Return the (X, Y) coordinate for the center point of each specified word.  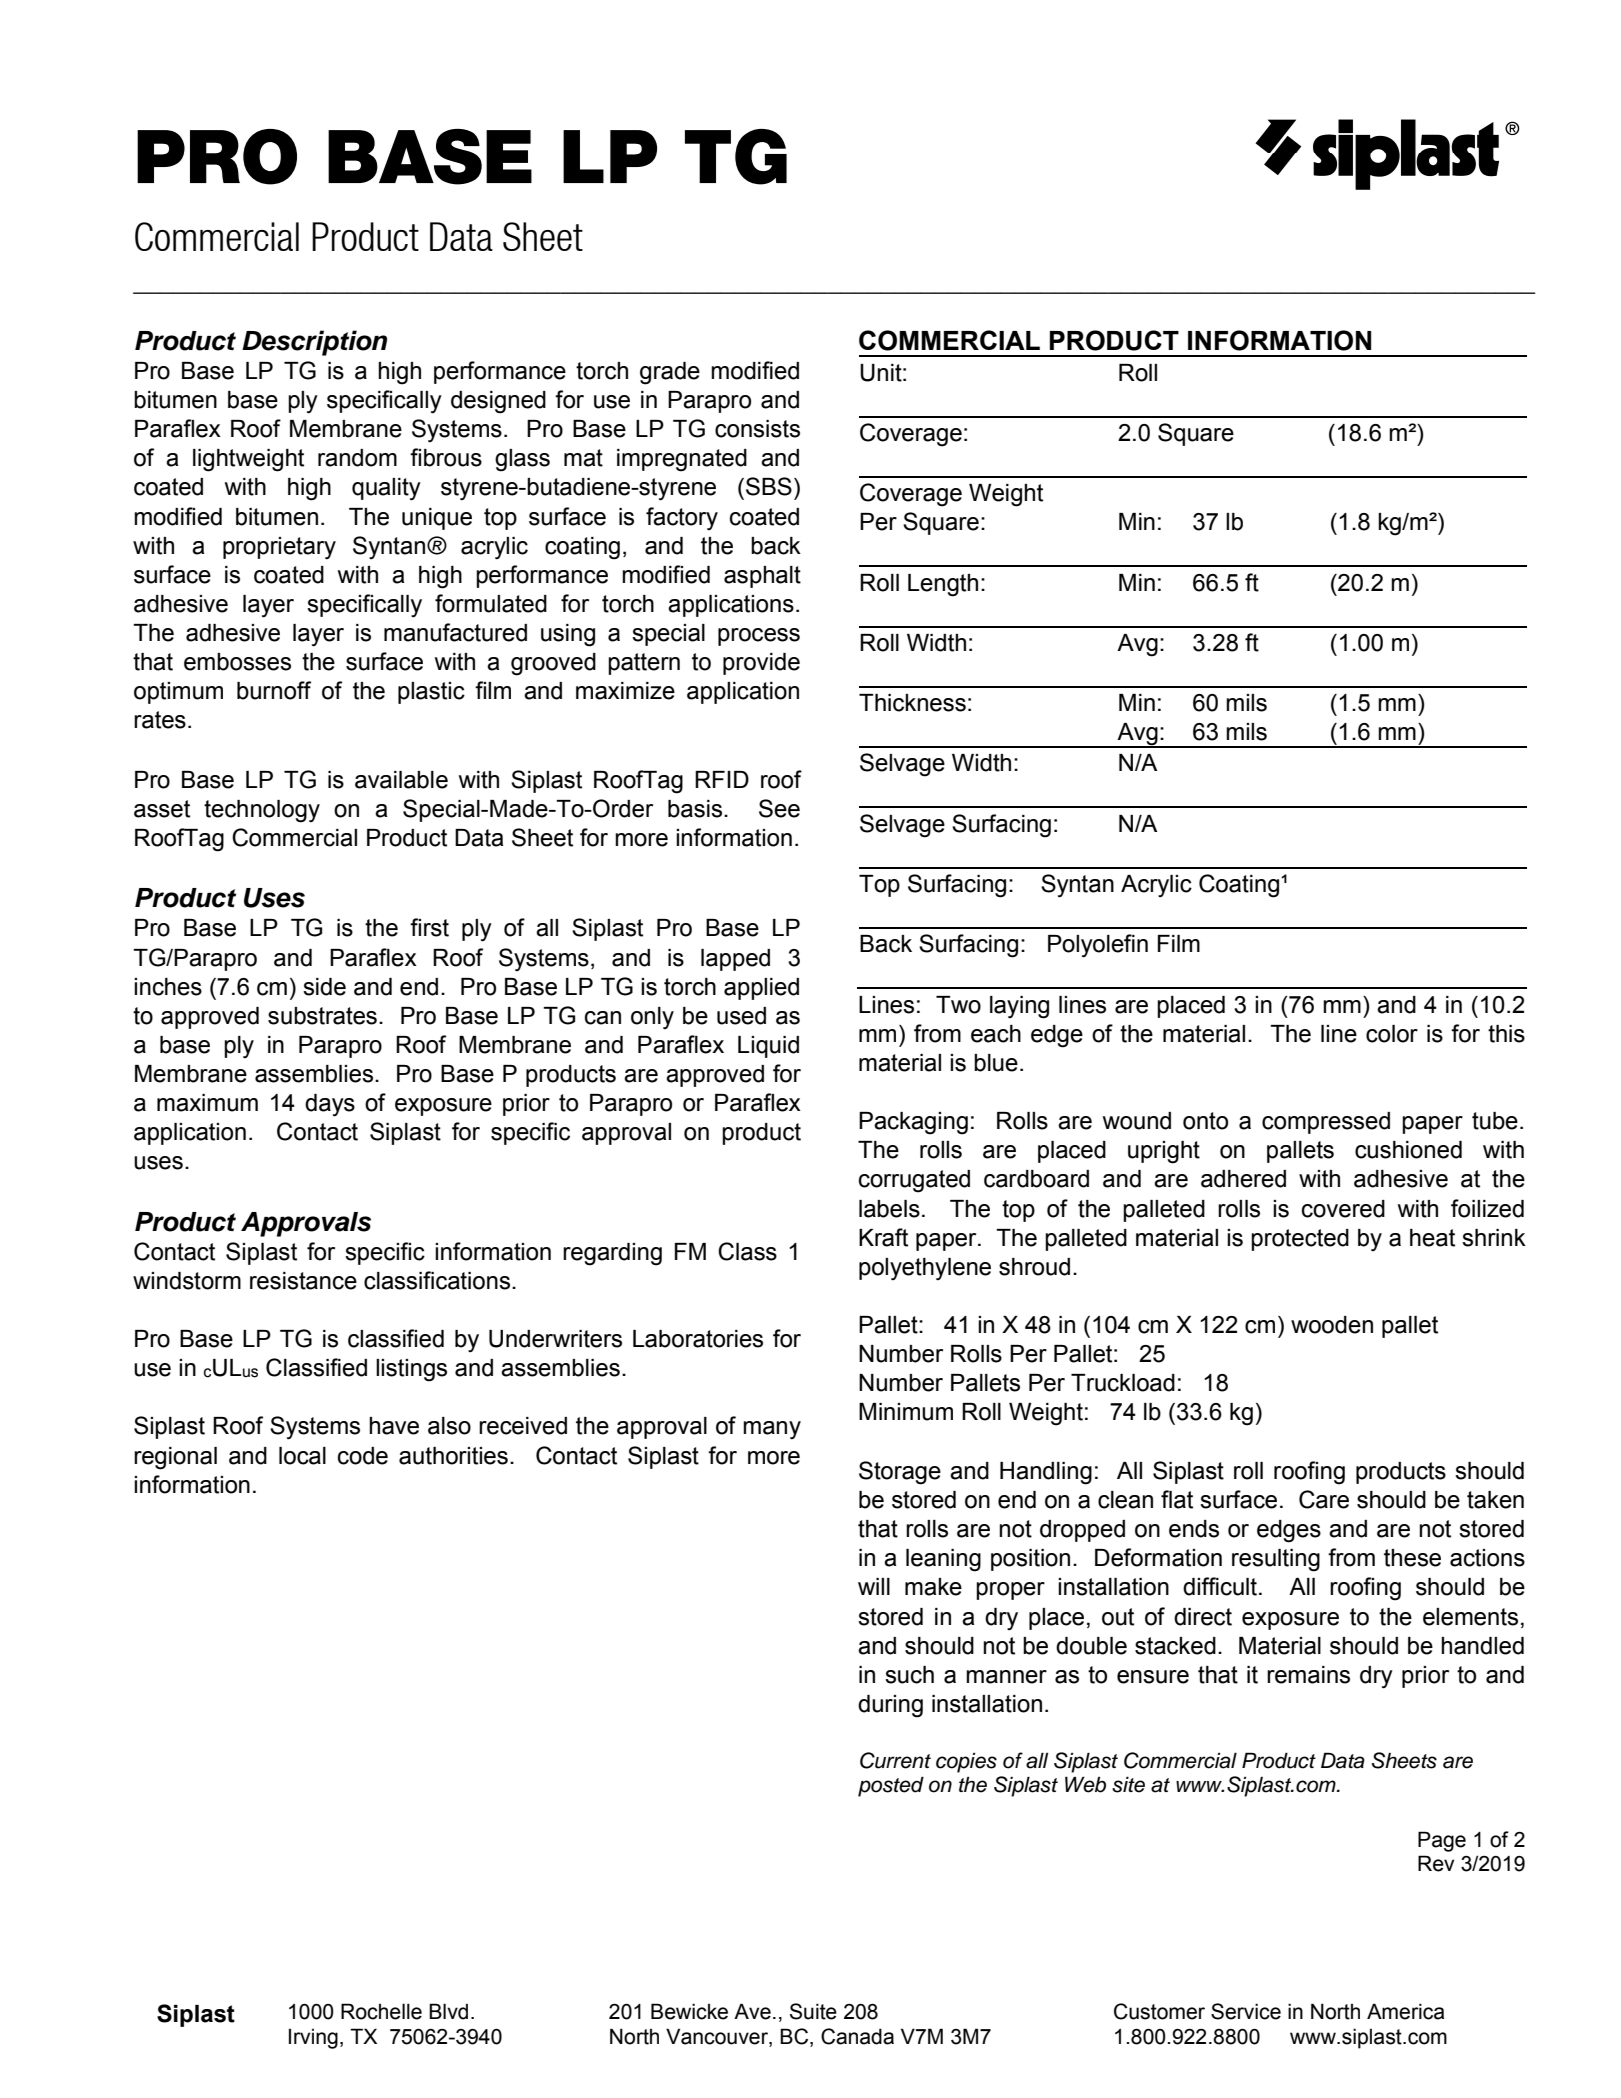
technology (262, 811)
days (330, 1105)
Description (314, 343)
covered (1343, 1209)
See (779, 808)
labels (889, 1209)
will (874, 1586)
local (302, 1456)
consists (757, 429)
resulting (1276, 1560)
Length (943, 585)
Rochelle (381, 2011)
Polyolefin (1098, 946)
